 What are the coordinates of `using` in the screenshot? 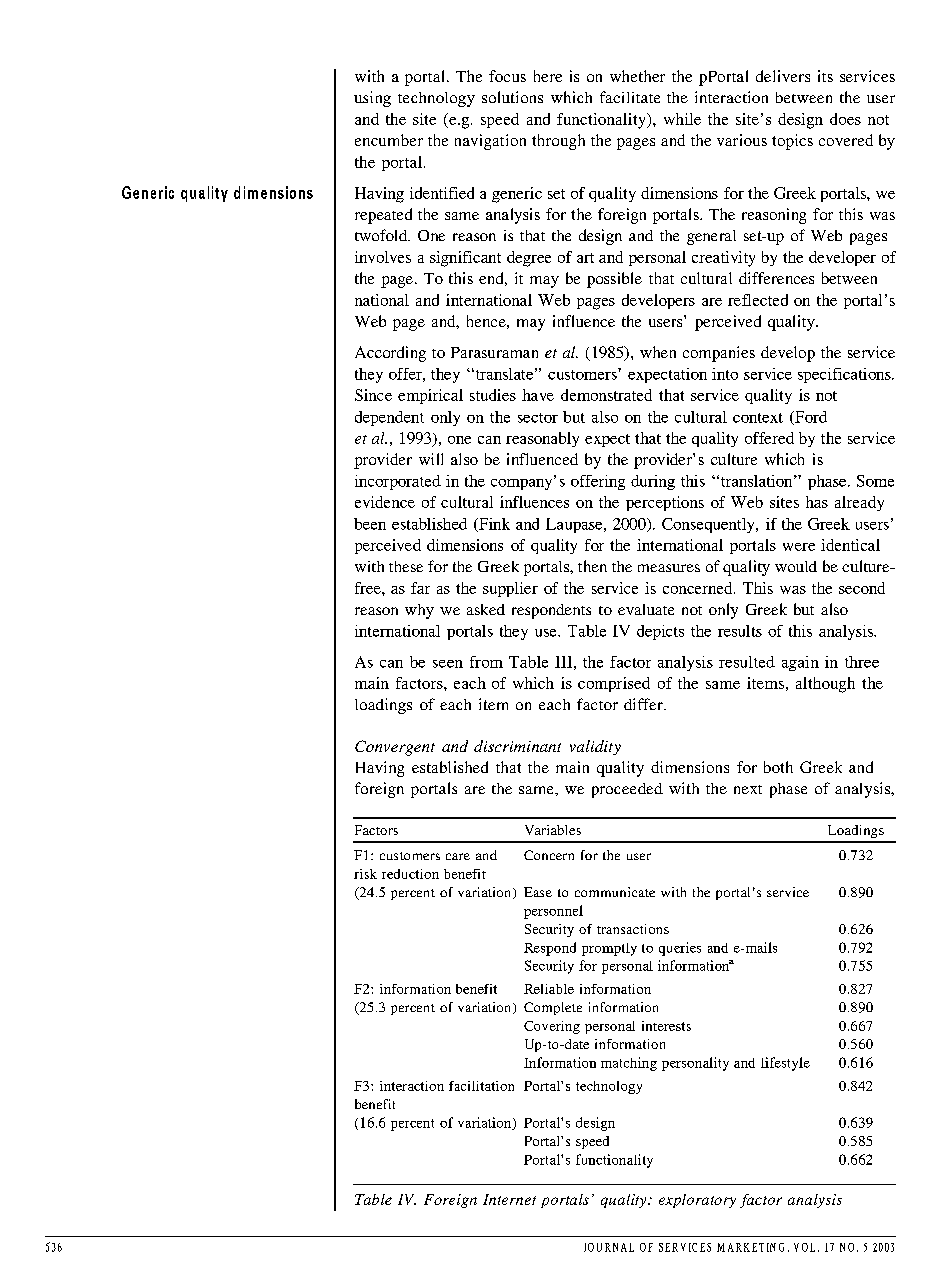 It's located at (372, 99).
